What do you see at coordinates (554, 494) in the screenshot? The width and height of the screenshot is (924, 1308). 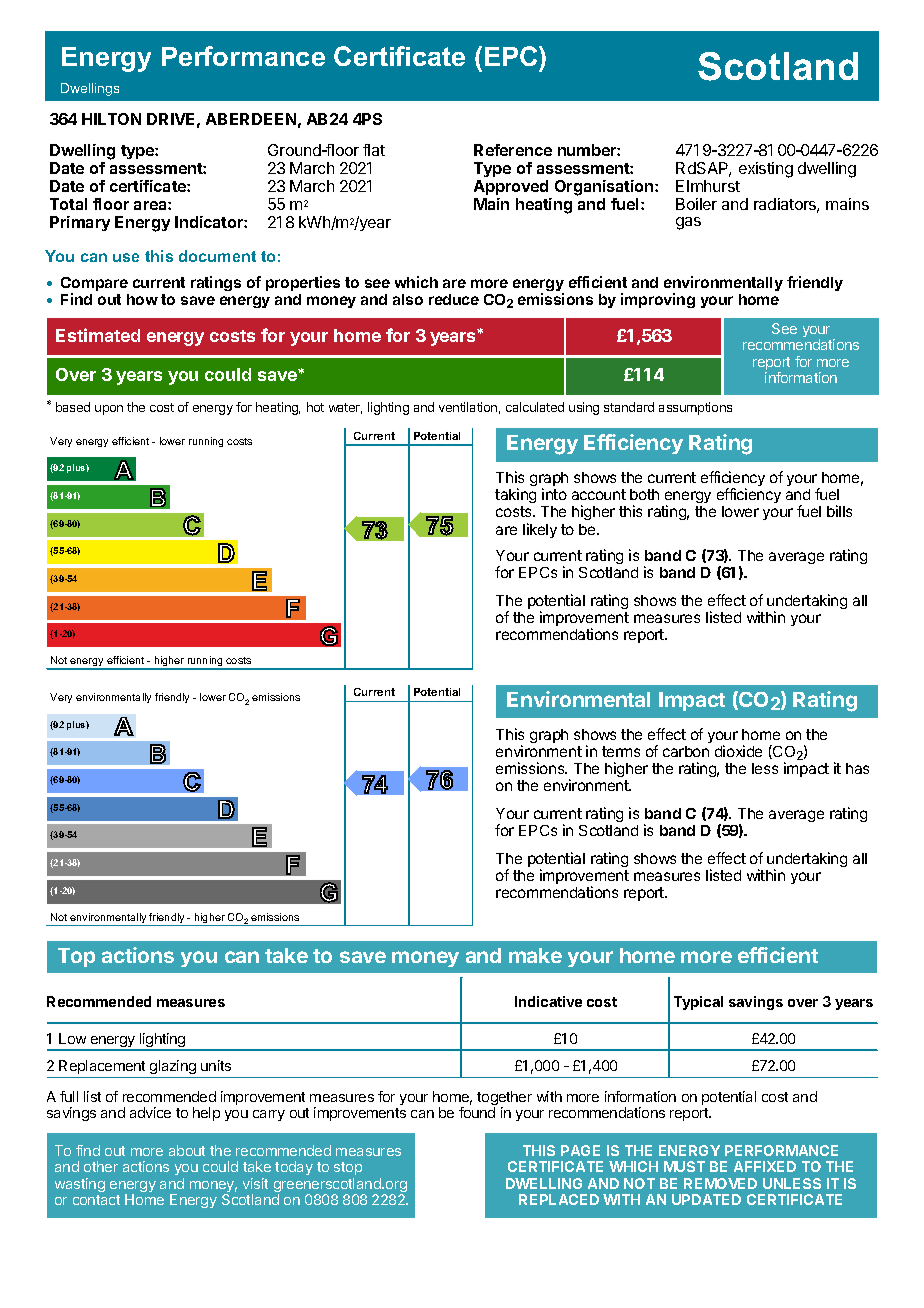 I see `into` at bounding box center [554, 494].
